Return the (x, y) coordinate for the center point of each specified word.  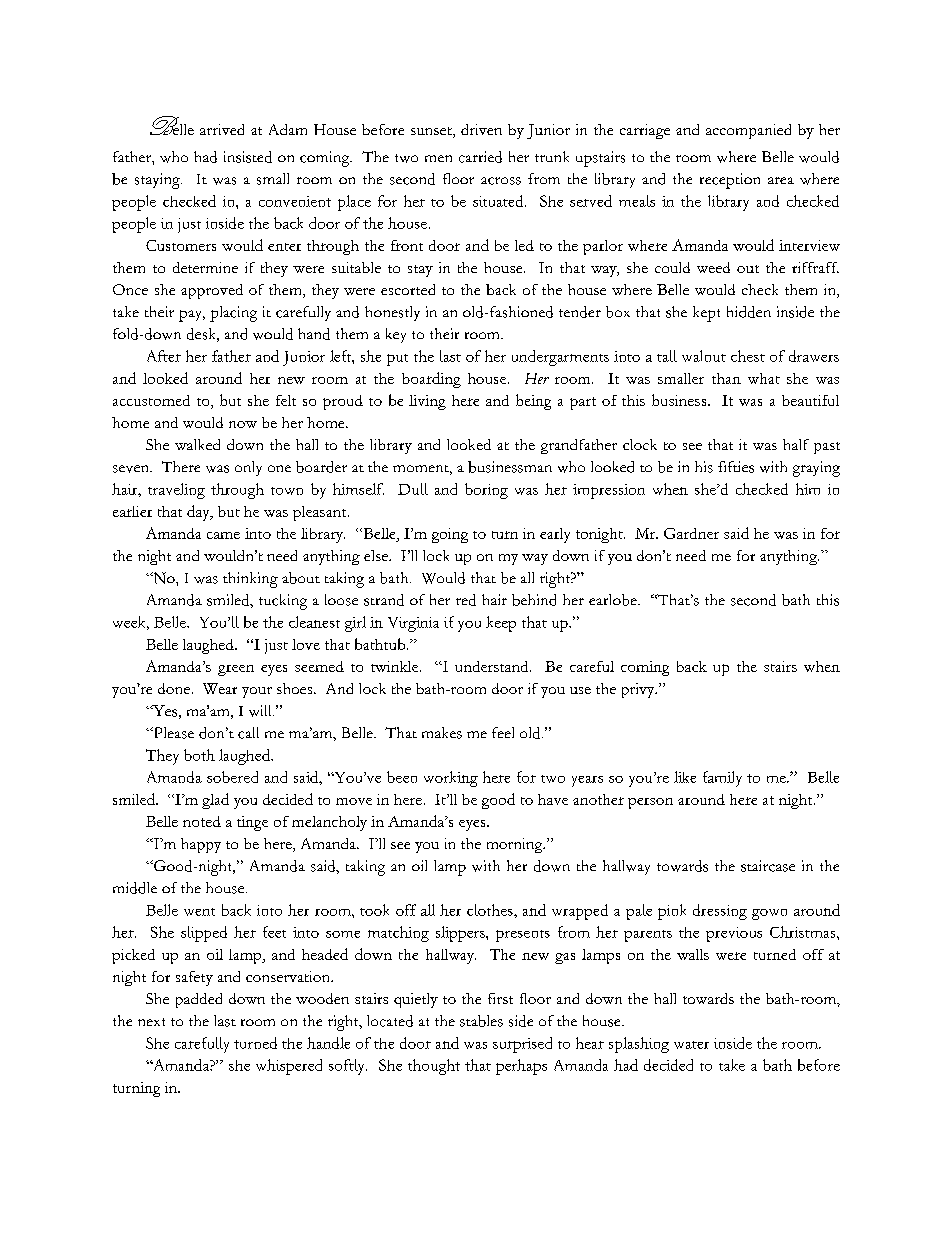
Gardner (691, 533)
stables (481, 1021)
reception (730, 181)
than (726, 378)
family (722, 779)
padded (199, 1000)
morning (516, 845)
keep (501, 624)
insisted (248, 157)
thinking (250, 580)
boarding (431, 380)
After (164, 356)
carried (480, 157)
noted (202, 821)
